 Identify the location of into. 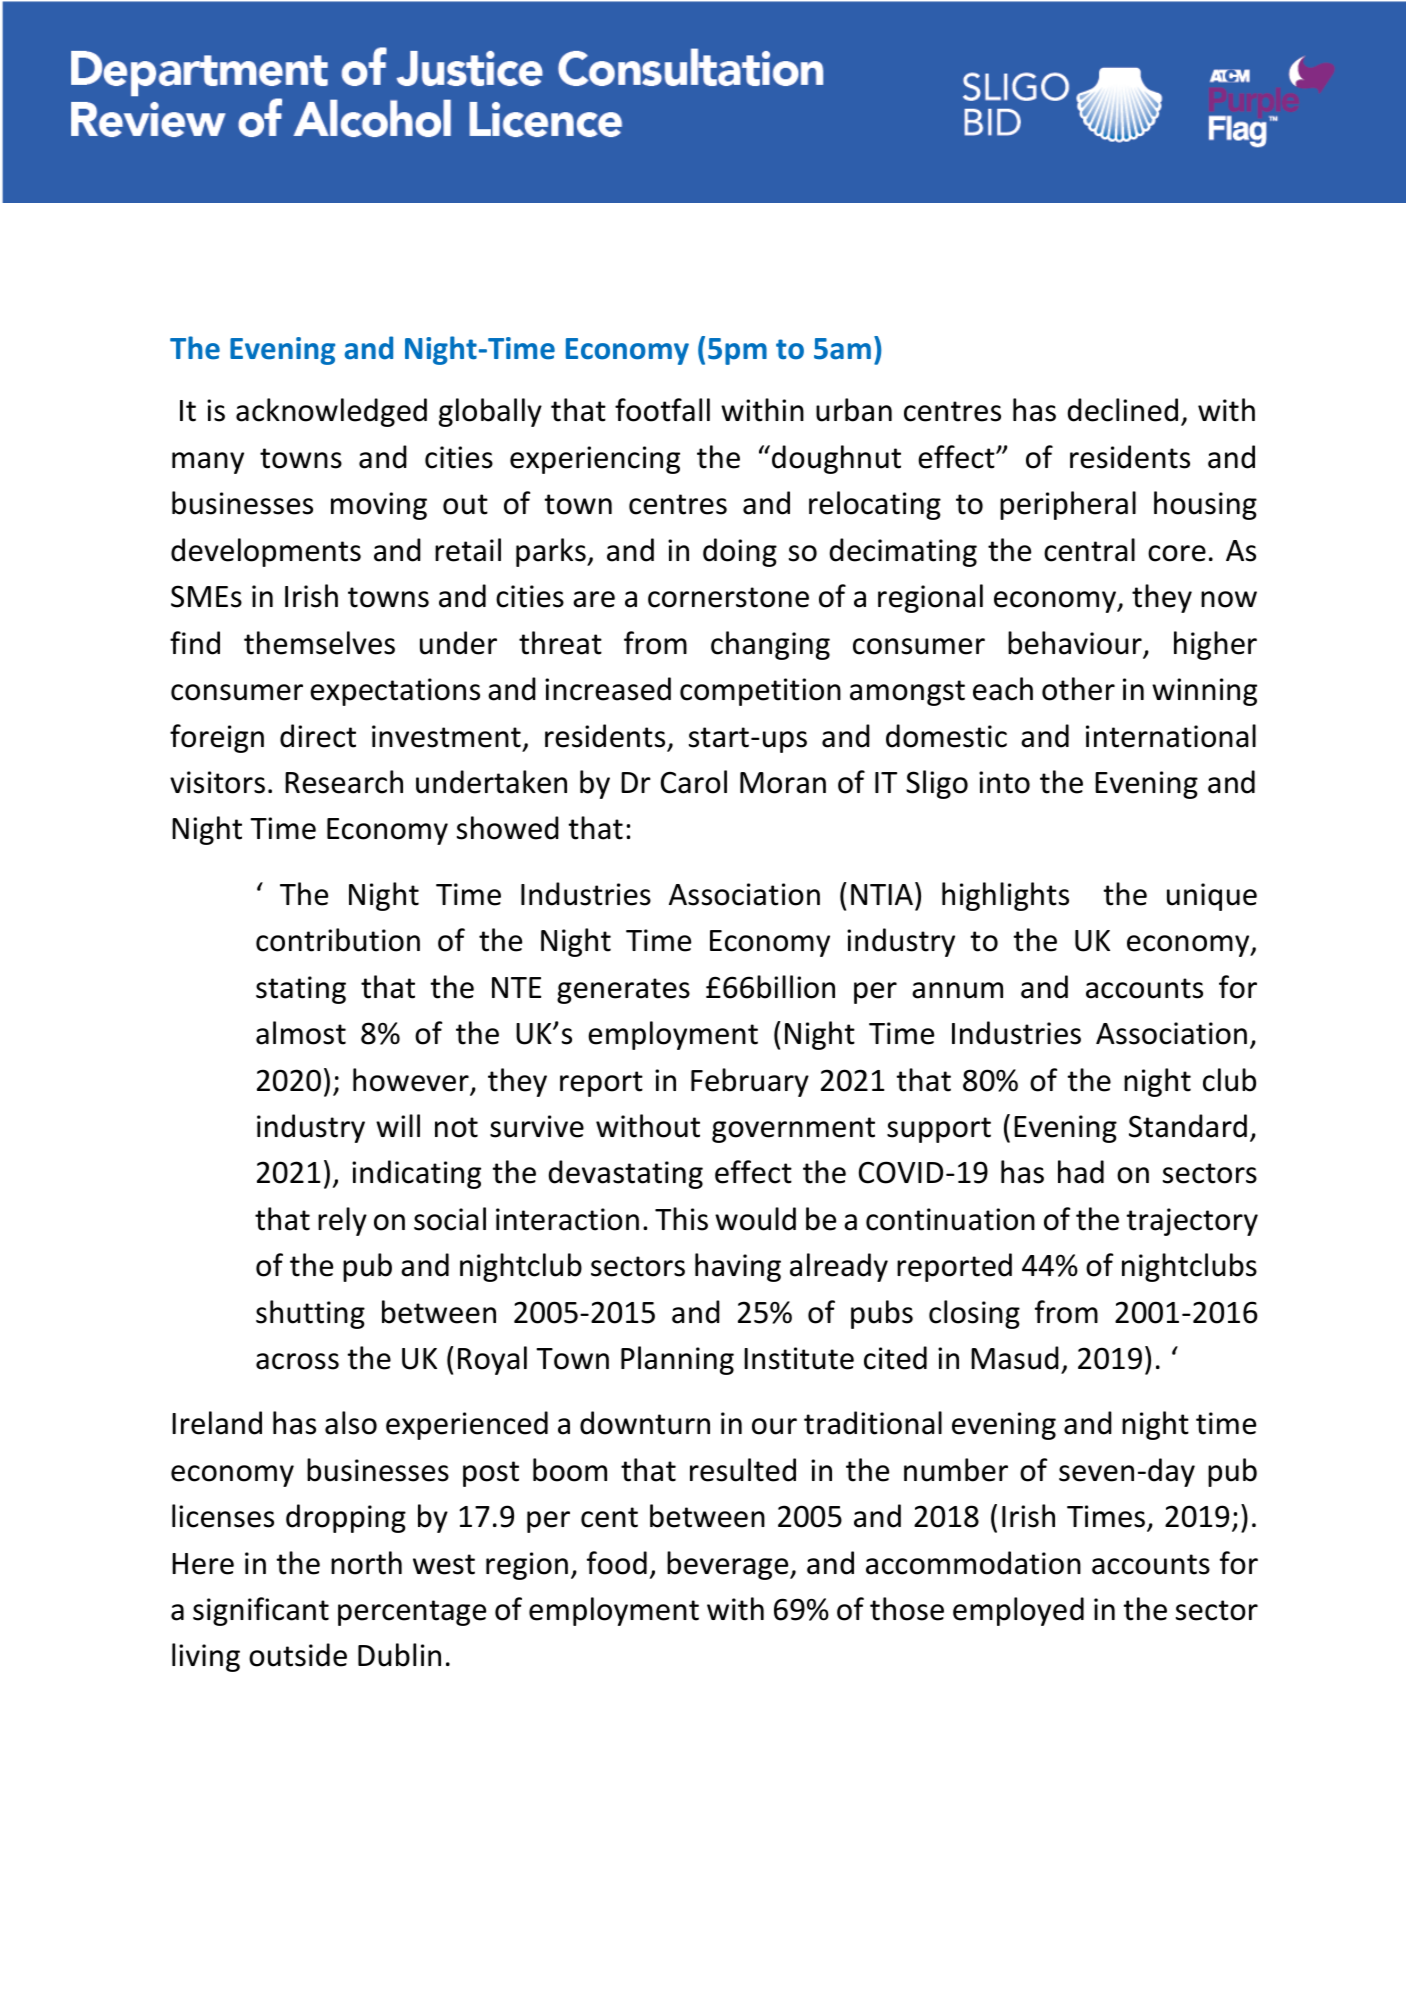
(1004, 782).
